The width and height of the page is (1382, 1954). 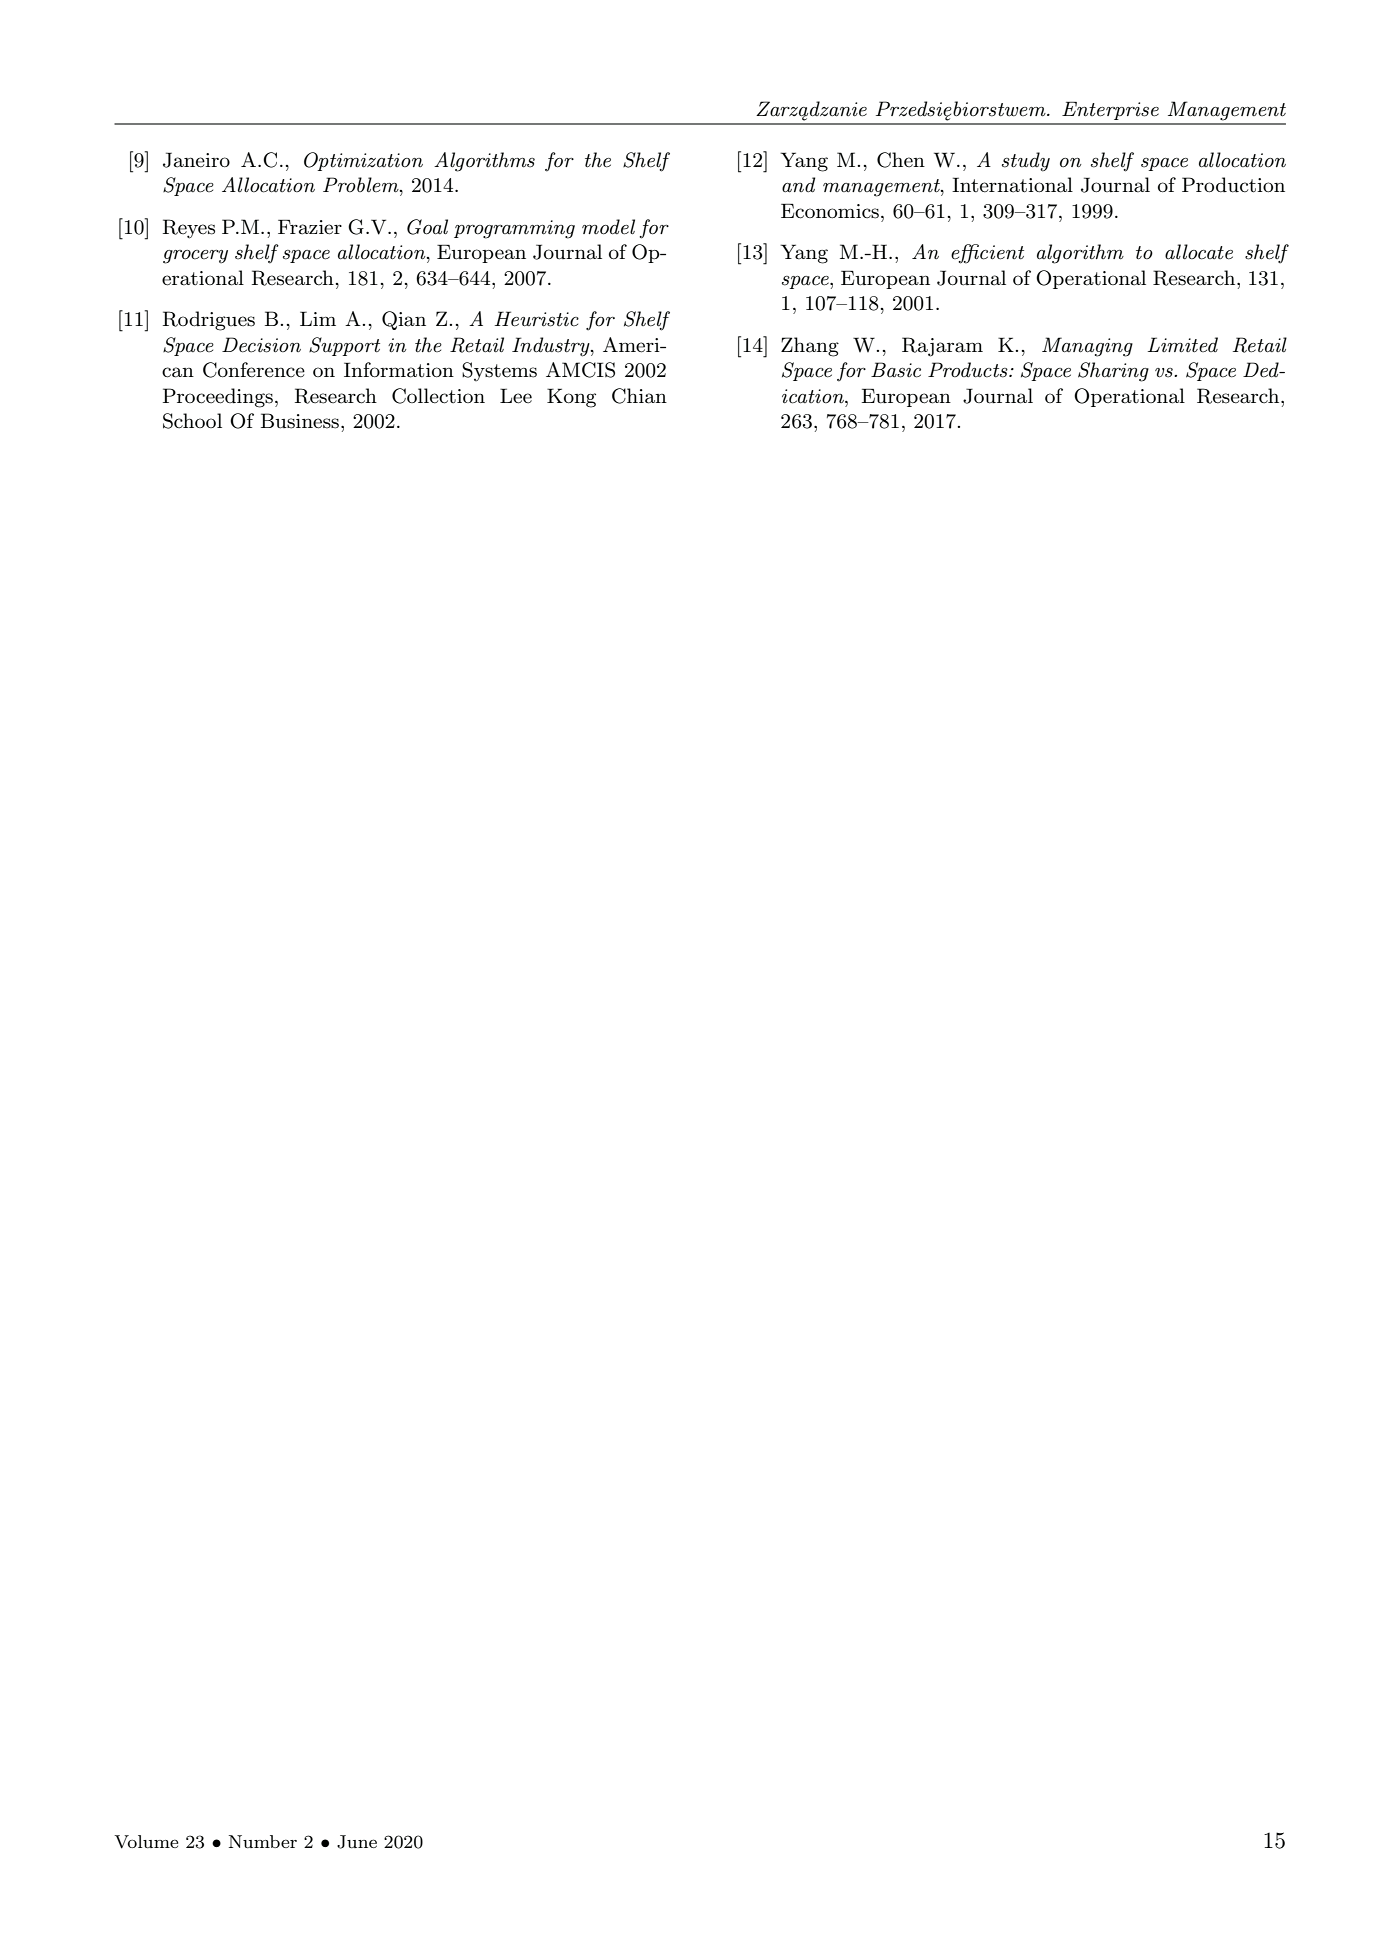 What do you see at coordinates (196, 160) in the page?
I see `Janeiro` at bounding box center [196, 160].
